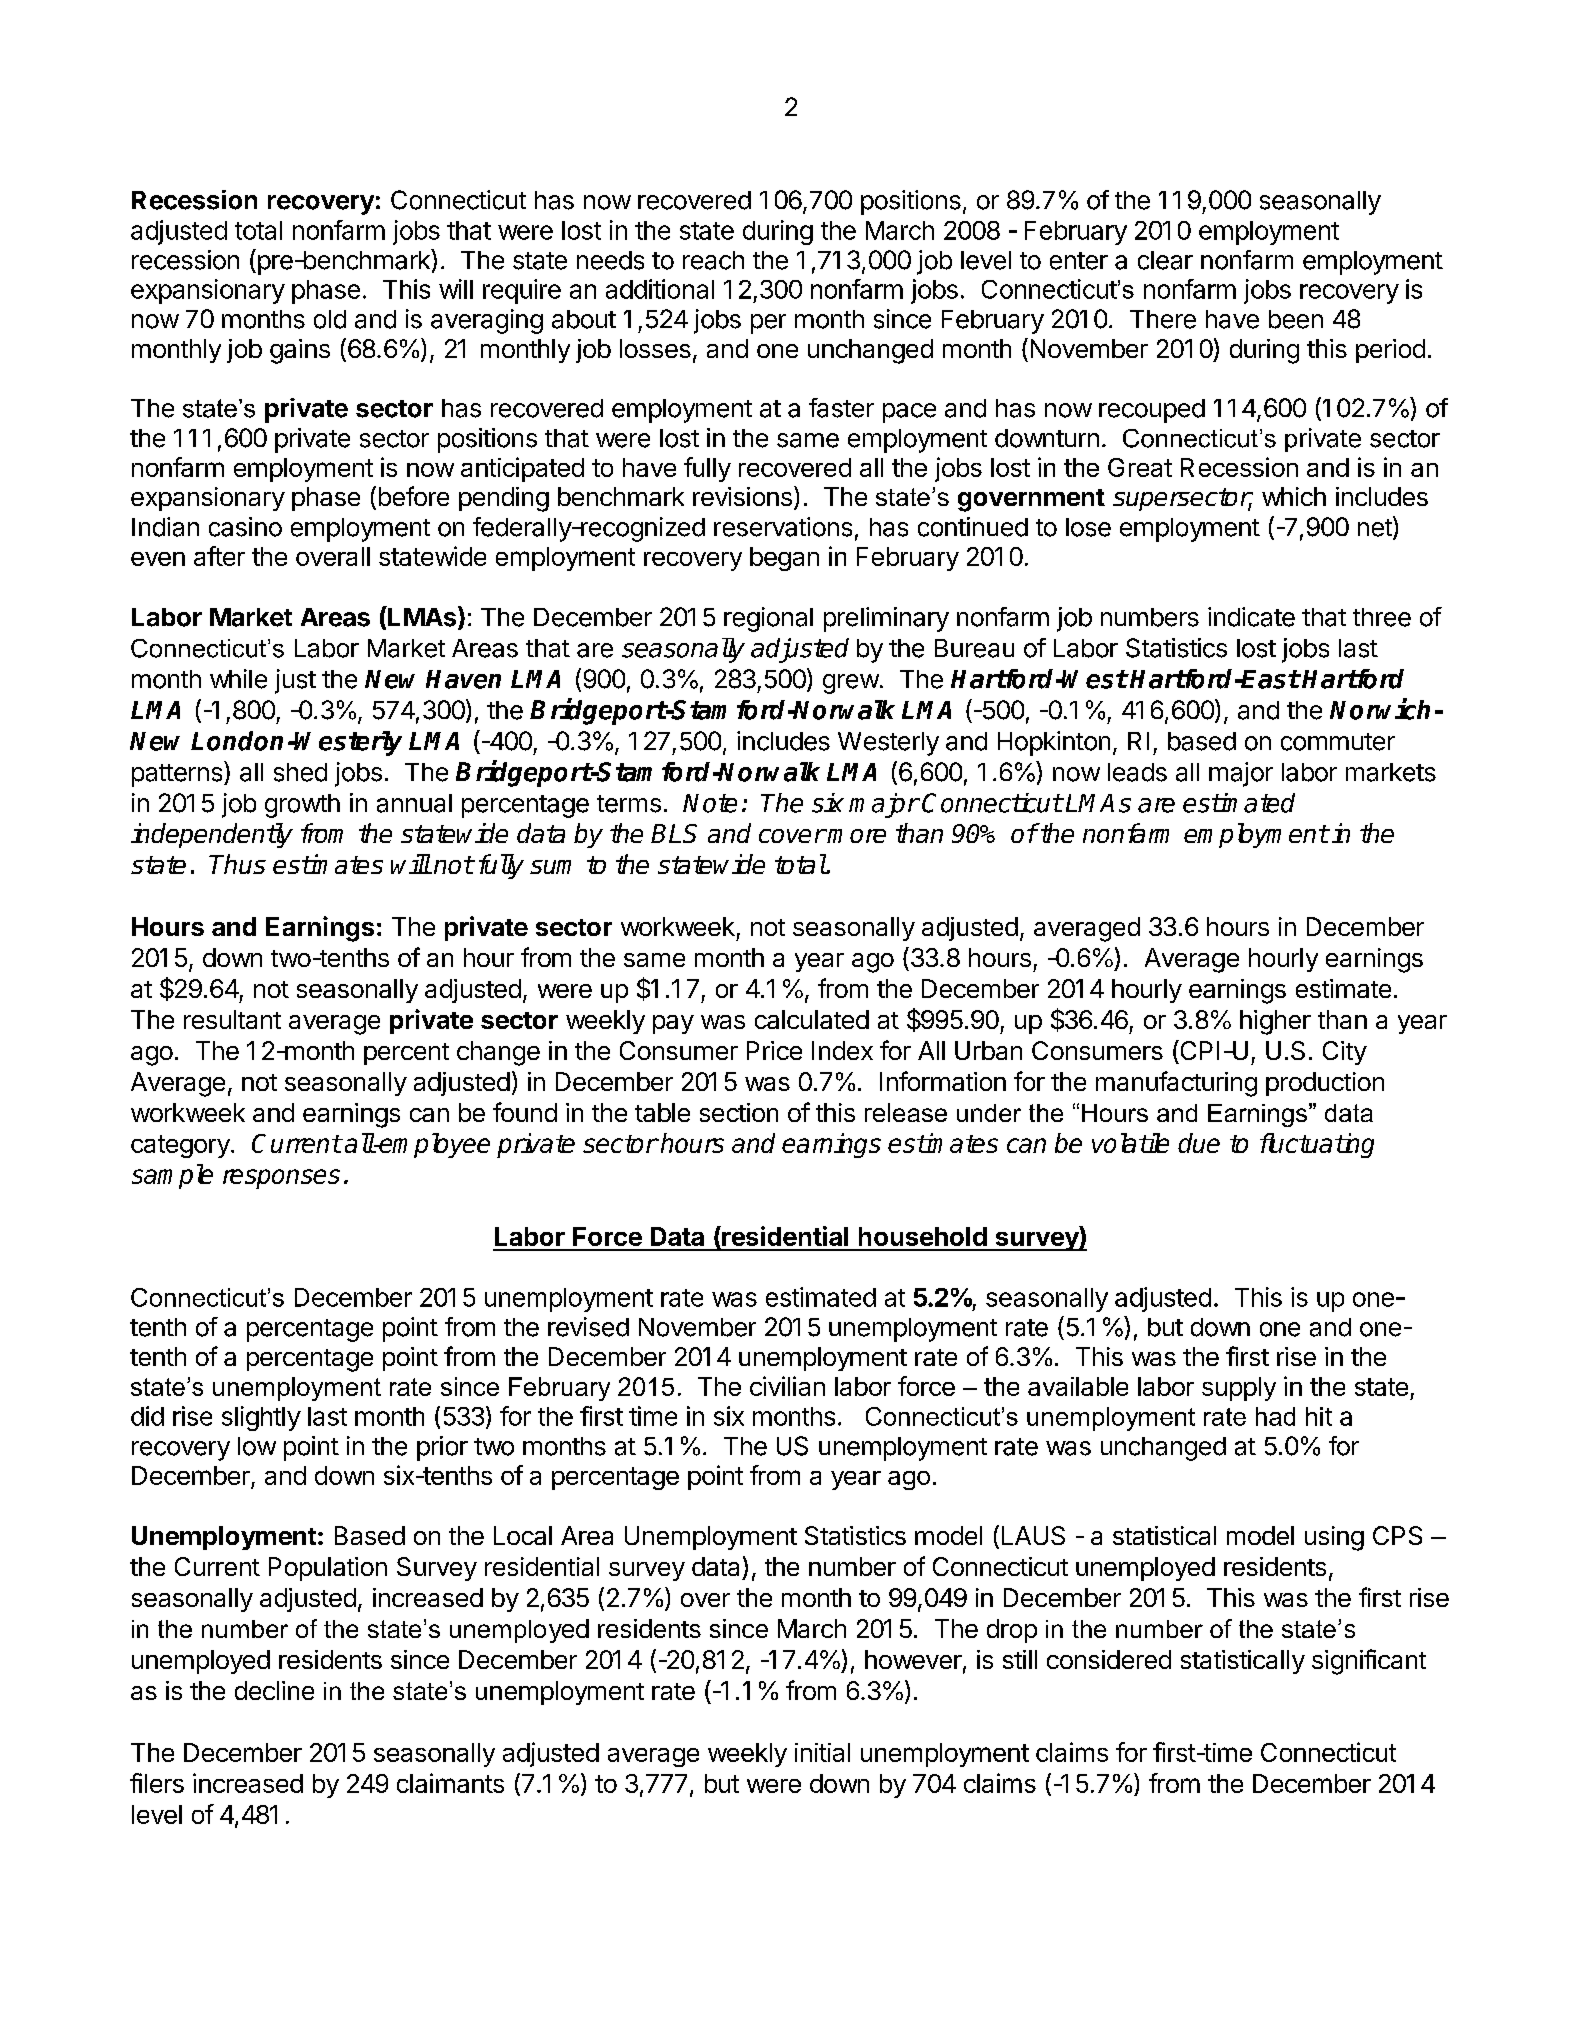 The height and width of the page is (2044, 1580). What do you see at coordinates (300, 351) in the page?
I see `gains` at bounding box center [300, 351].
